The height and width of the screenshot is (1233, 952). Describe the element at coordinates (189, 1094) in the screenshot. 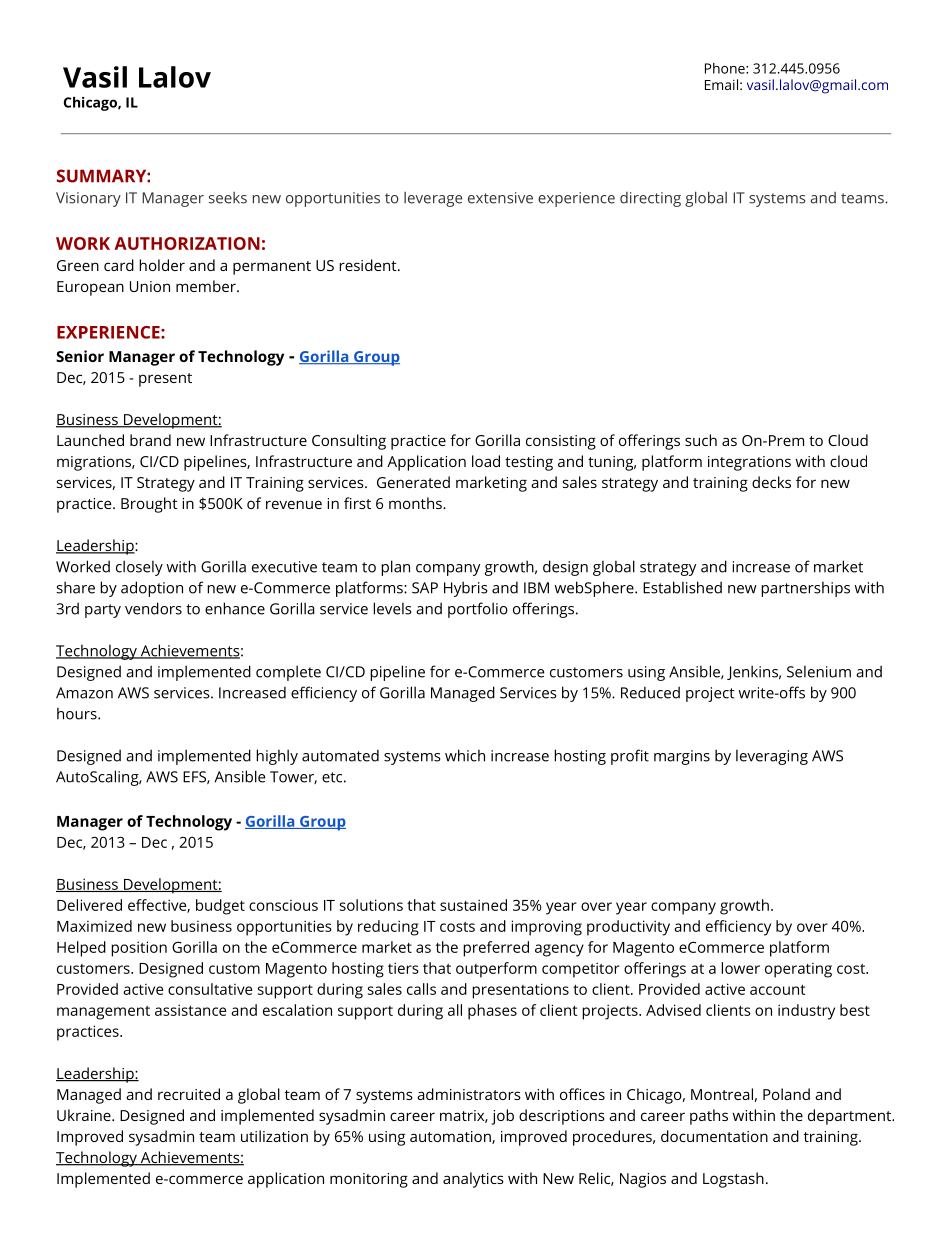

I see `recruited` at that location.
